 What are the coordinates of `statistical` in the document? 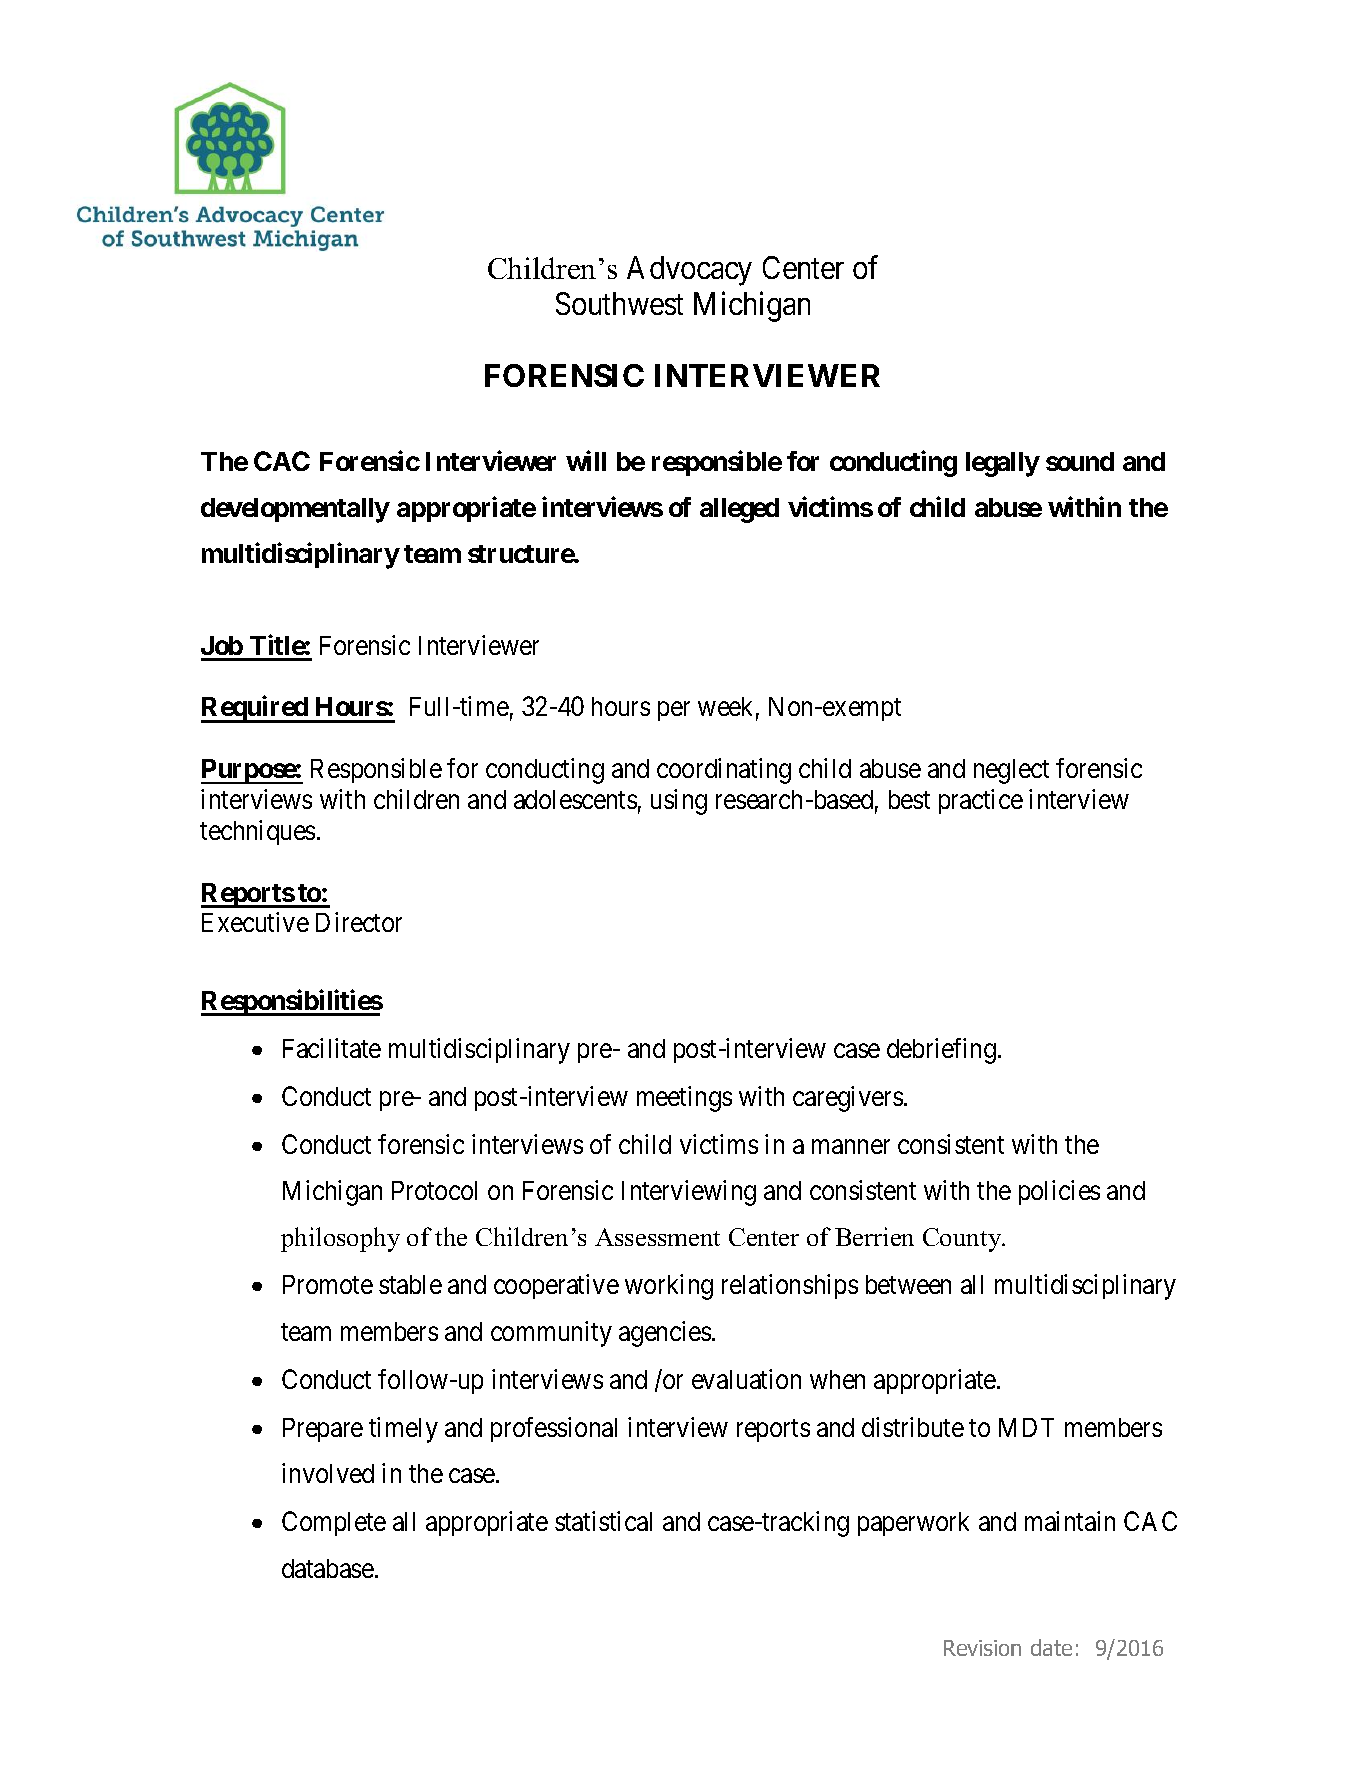 It's located at (603, 1521).
